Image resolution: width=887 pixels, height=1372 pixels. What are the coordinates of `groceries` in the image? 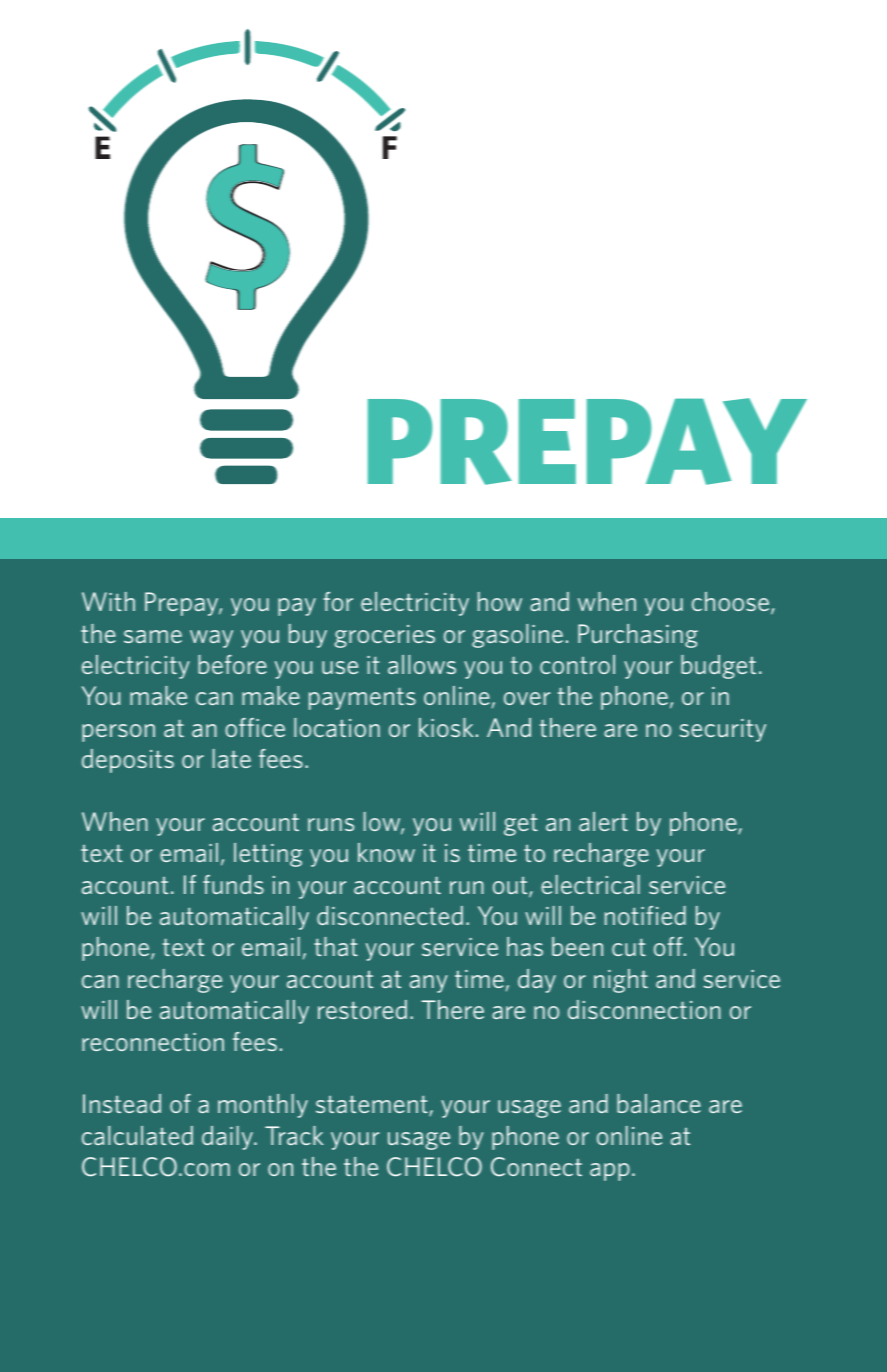 It's located at (384, 636).
